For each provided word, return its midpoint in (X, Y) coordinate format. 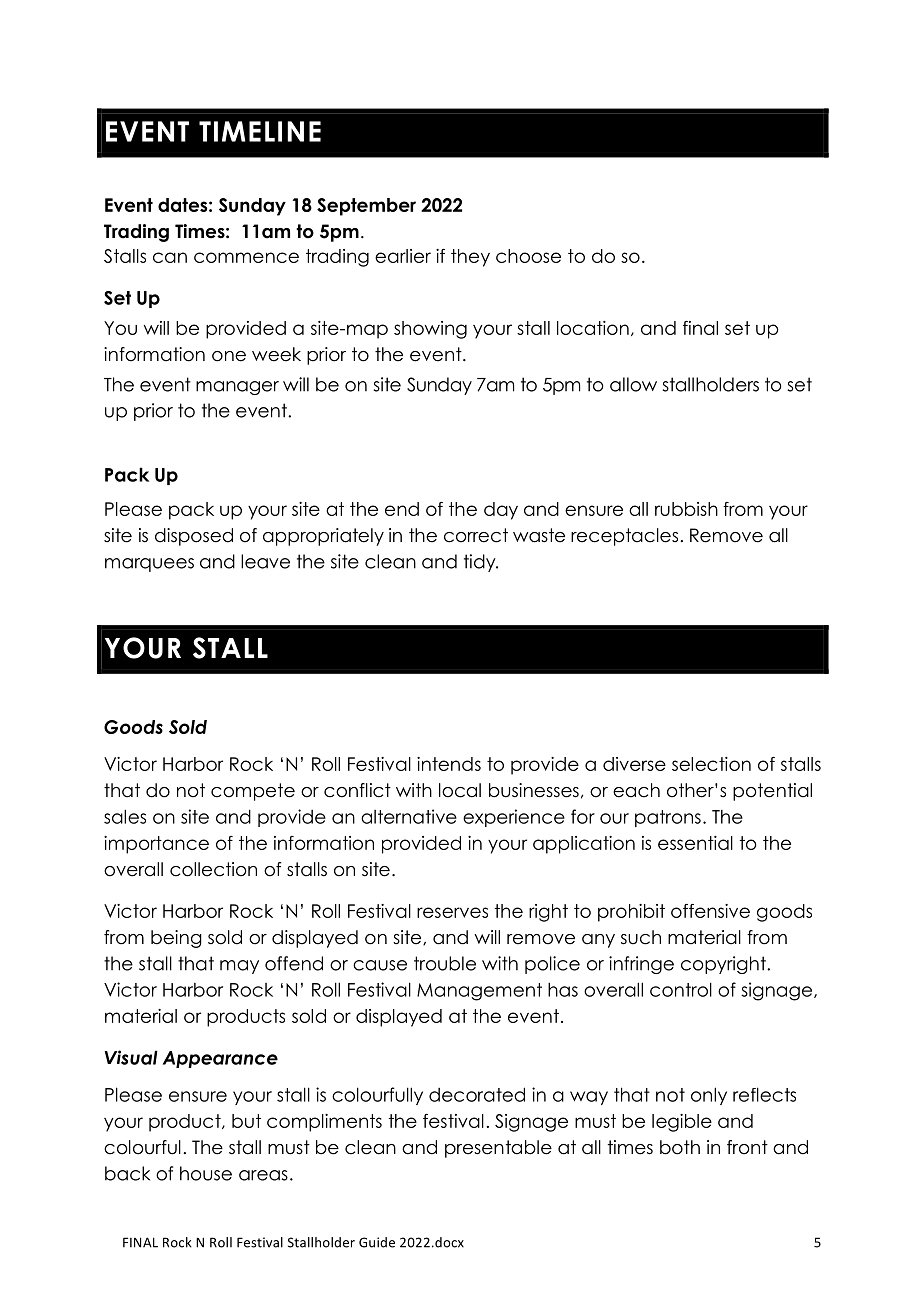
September (366, 207)
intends (449, 764)
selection (711, 764)
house (206, 1173)
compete (253, 792)
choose (528, 256)
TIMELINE (260, 131)
